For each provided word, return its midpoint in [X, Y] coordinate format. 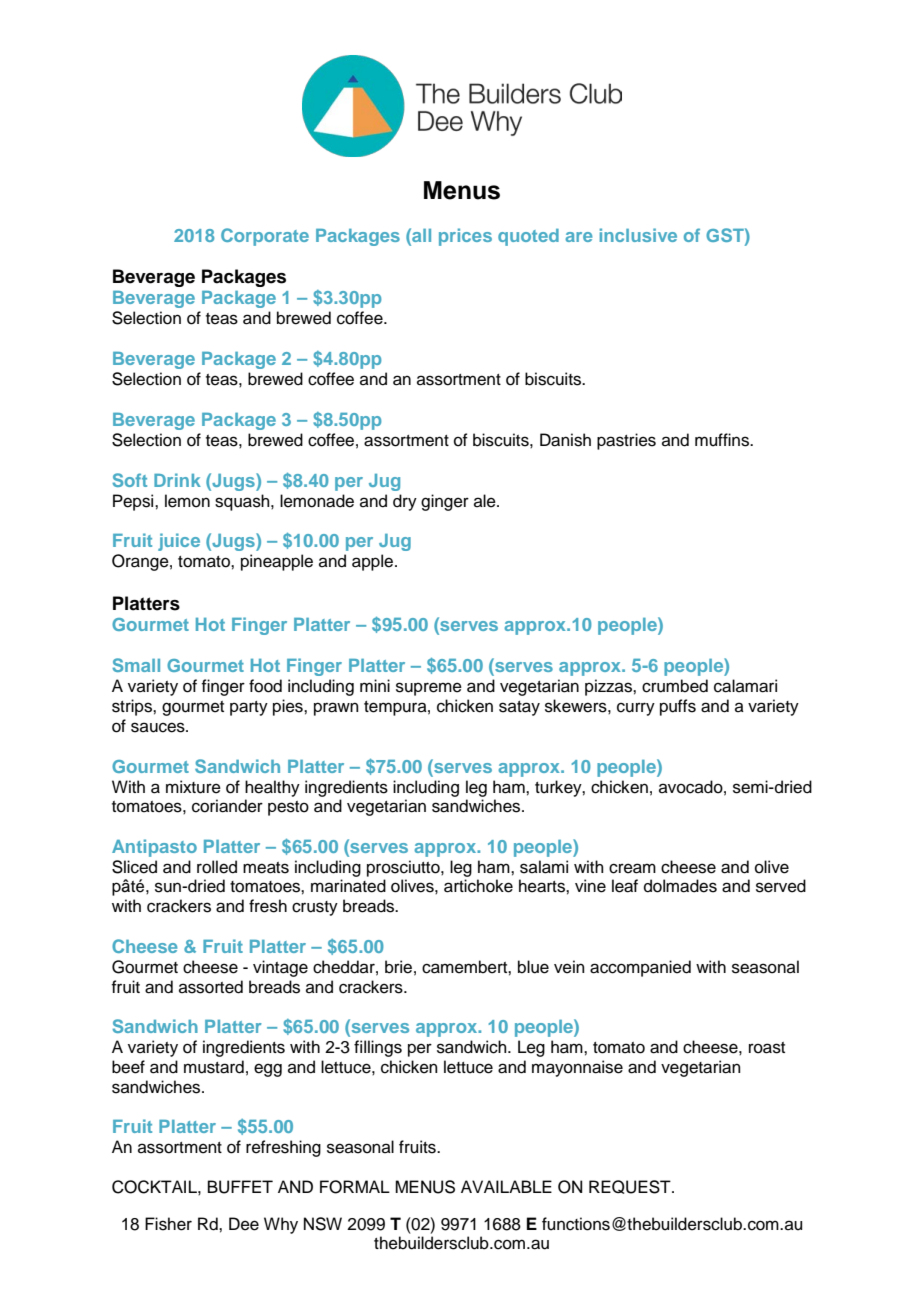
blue [533, 967]
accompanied [640, 968]
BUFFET [240, 1187]
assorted [211, 987]
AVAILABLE [506, 1186]
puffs [678, 707]
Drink [177, 480]
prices [465, 237]
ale [486, 501]
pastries [626, 441]
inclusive [638, 235]
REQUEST [631, 1187]
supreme [429, 689]
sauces [159, 727]
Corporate [265, 237]
